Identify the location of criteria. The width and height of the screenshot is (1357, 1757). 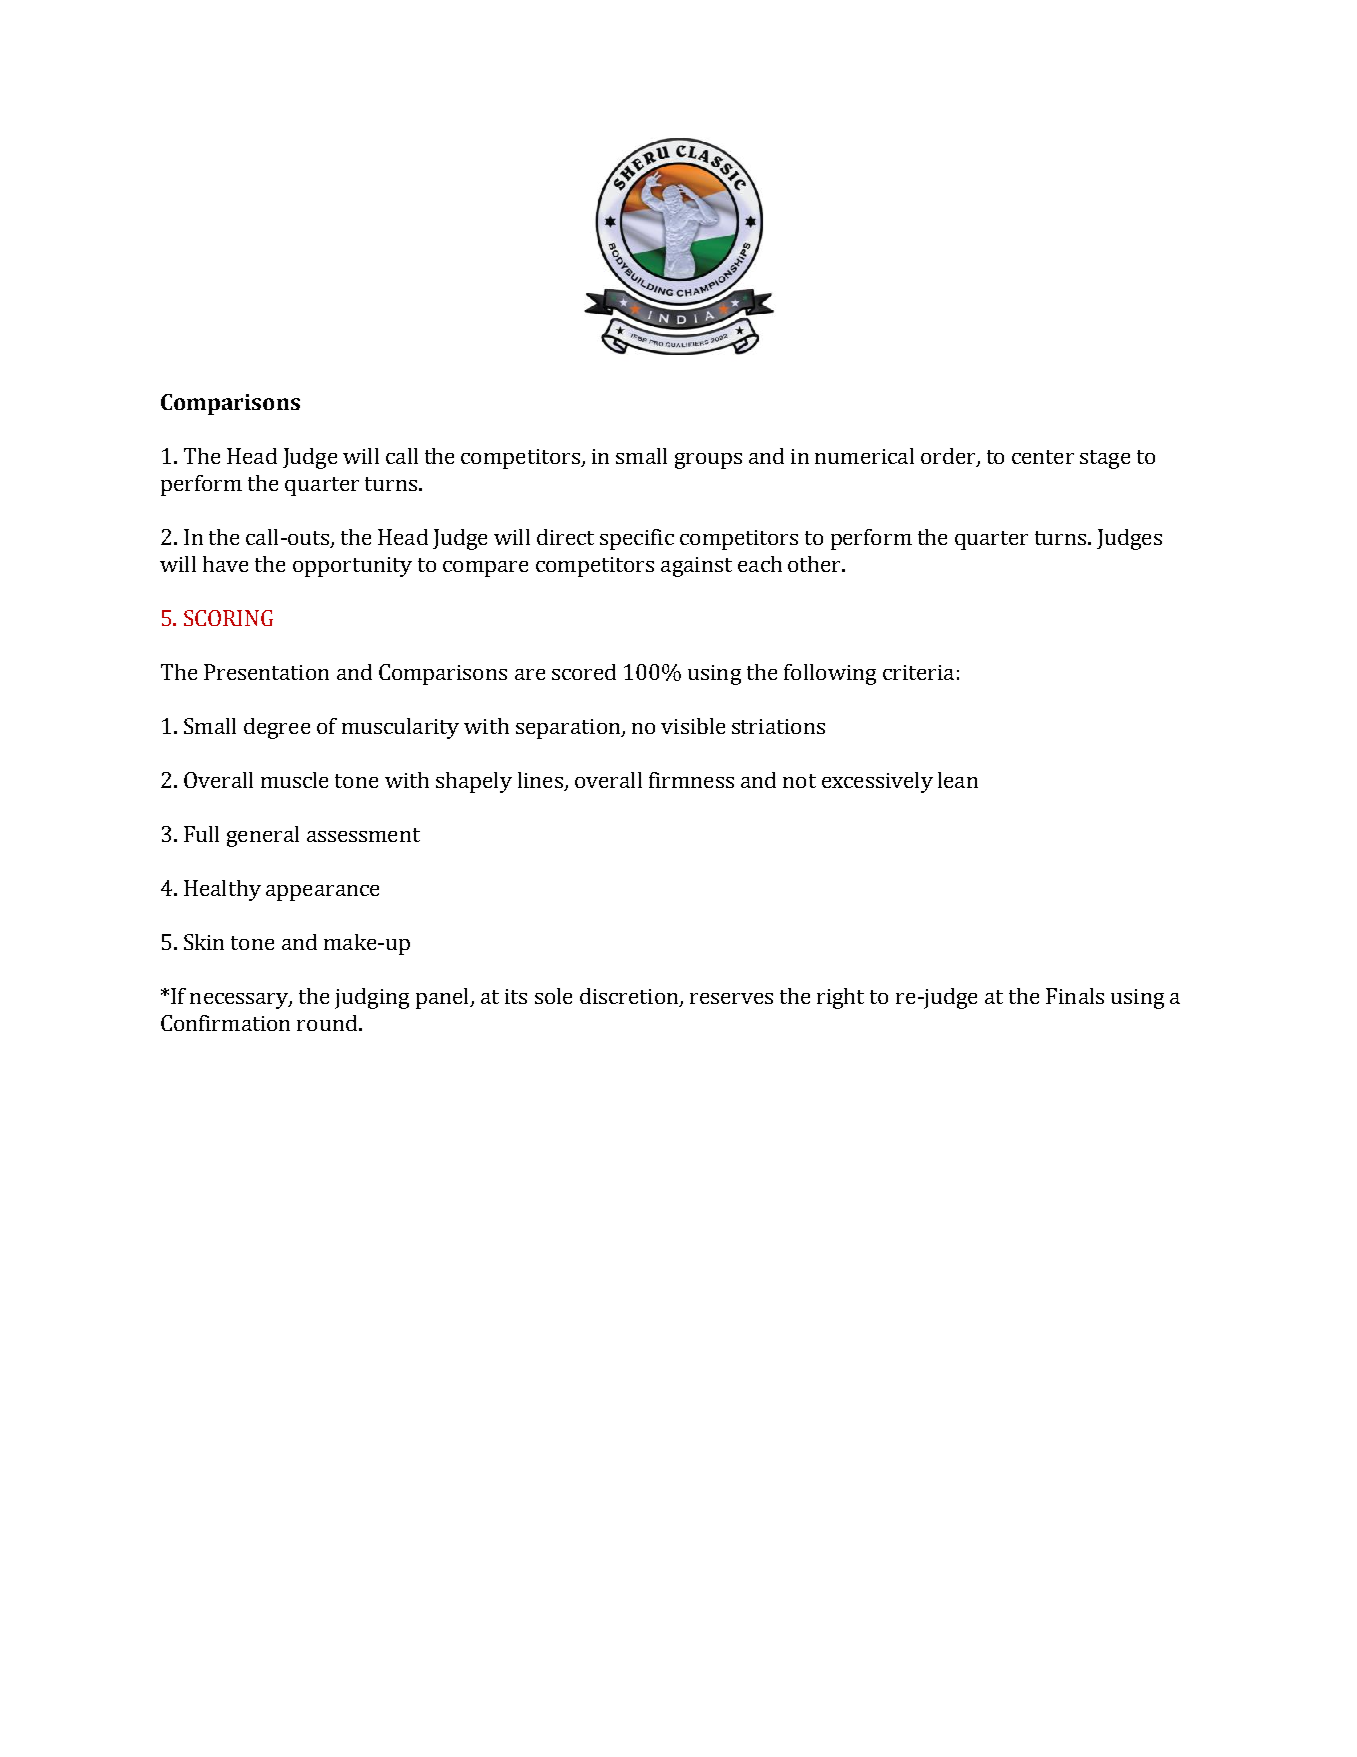
(918, 672).
